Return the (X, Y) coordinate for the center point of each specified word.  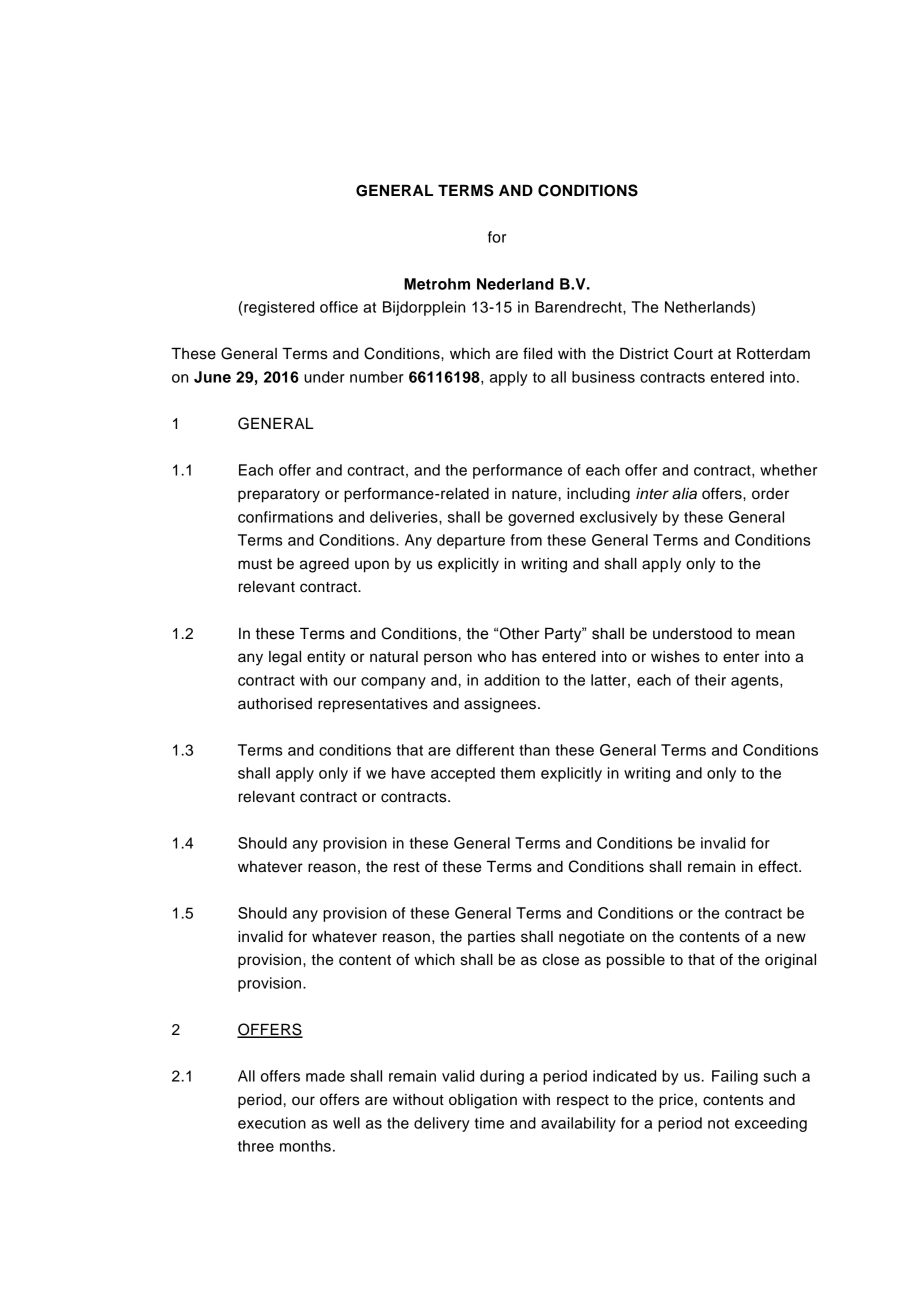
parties (491, 938)
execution (272, 1123)
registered (278, 308)
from (526, 540)
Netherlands (708, 307)
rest (407, 867)
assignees (500, 705)
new (791, 938)
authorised (275, 704)
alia (684, 494)
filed (537, 353)
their (710, 680)
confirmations (285, 517)
